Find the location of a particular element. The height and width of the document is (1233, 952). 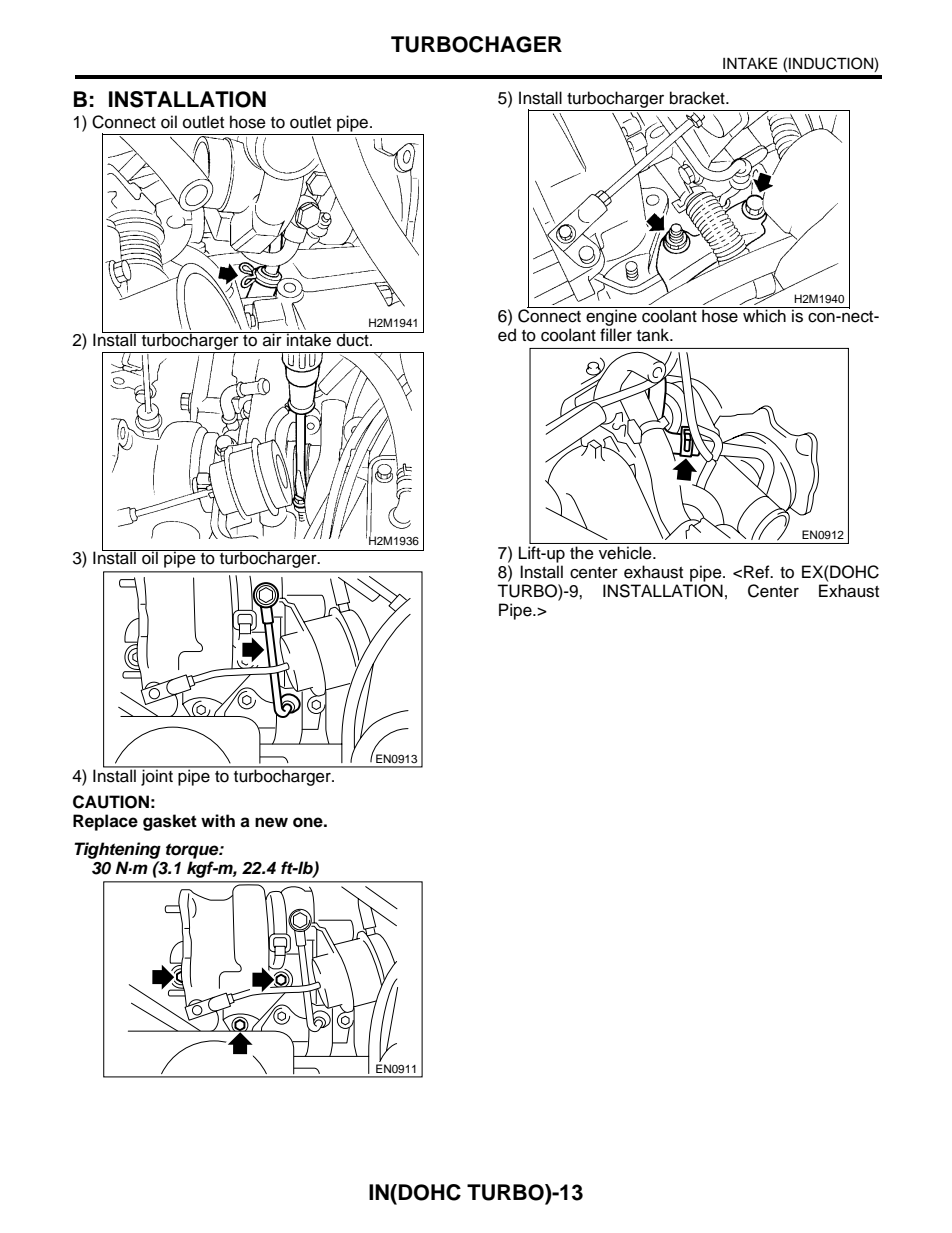

Ref is located at coordinates (758, 572).
